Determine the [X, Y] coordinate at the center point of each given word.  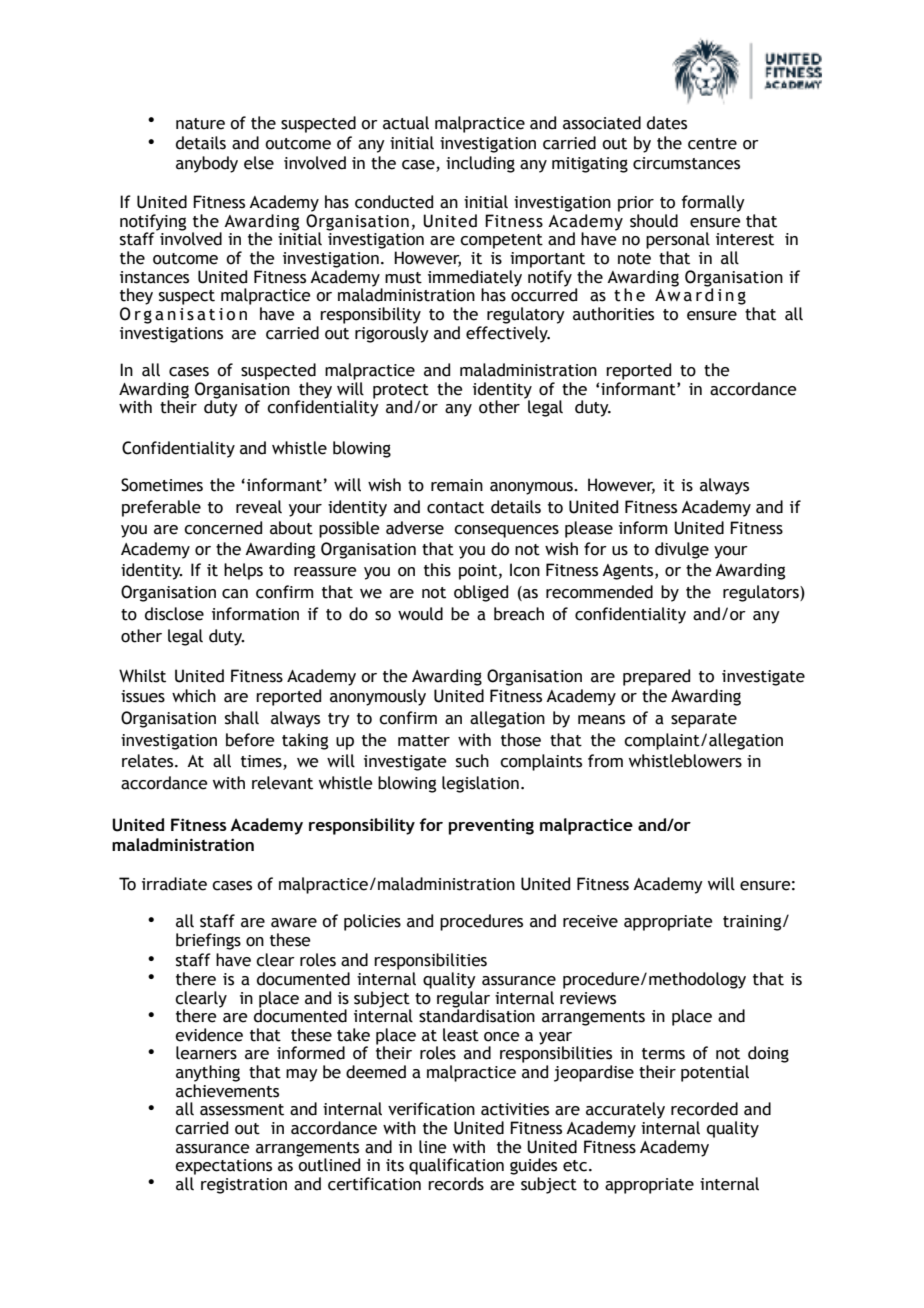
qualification [456, 1166]
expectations [223, 1167]
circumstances [686, 163]
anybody [207, 164]
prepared [656, 677]
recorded [704, 1109]
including [480, 164]
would [420, 614]
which [194, 696]
